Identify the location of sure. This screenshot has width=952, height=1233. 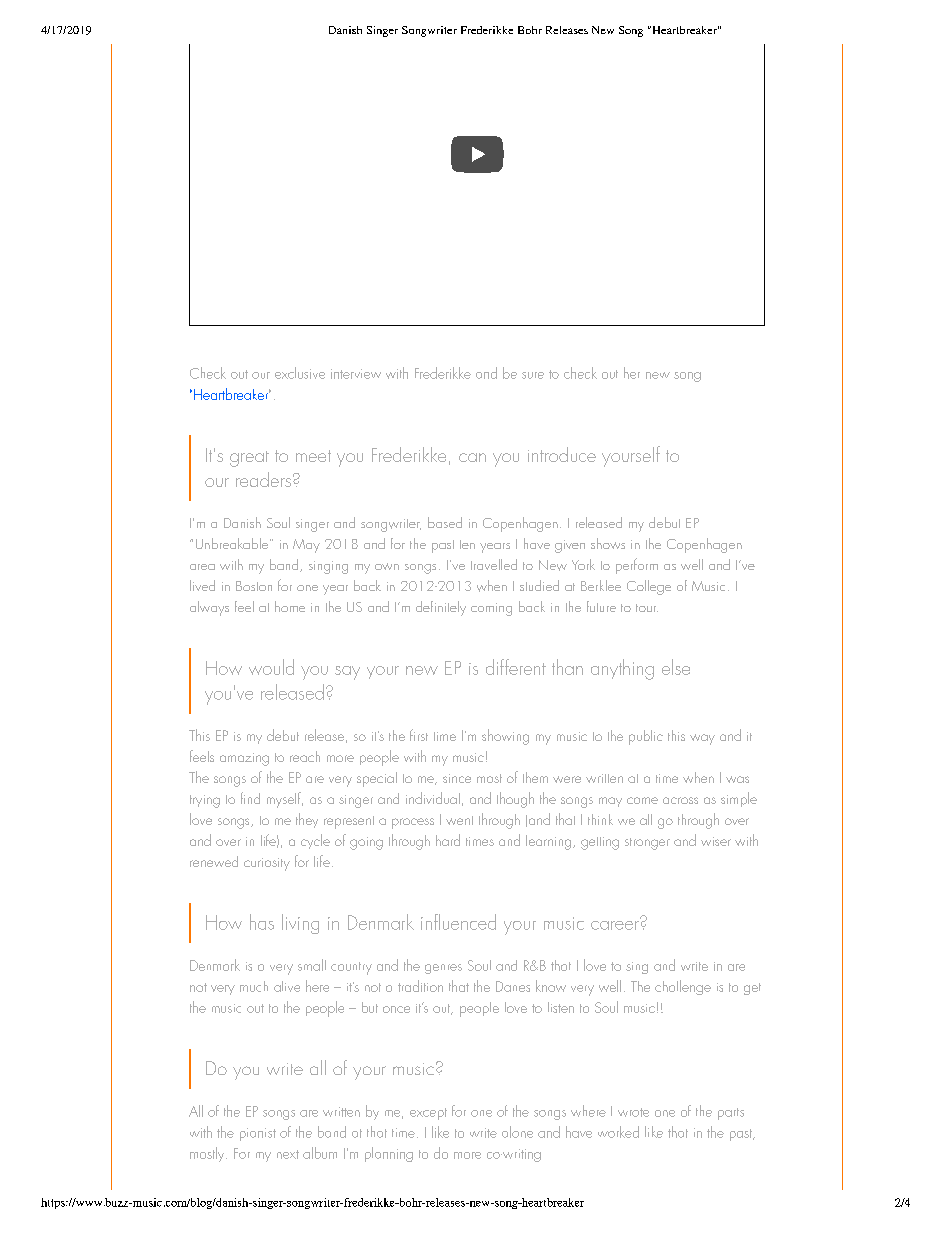
(533, 375).
